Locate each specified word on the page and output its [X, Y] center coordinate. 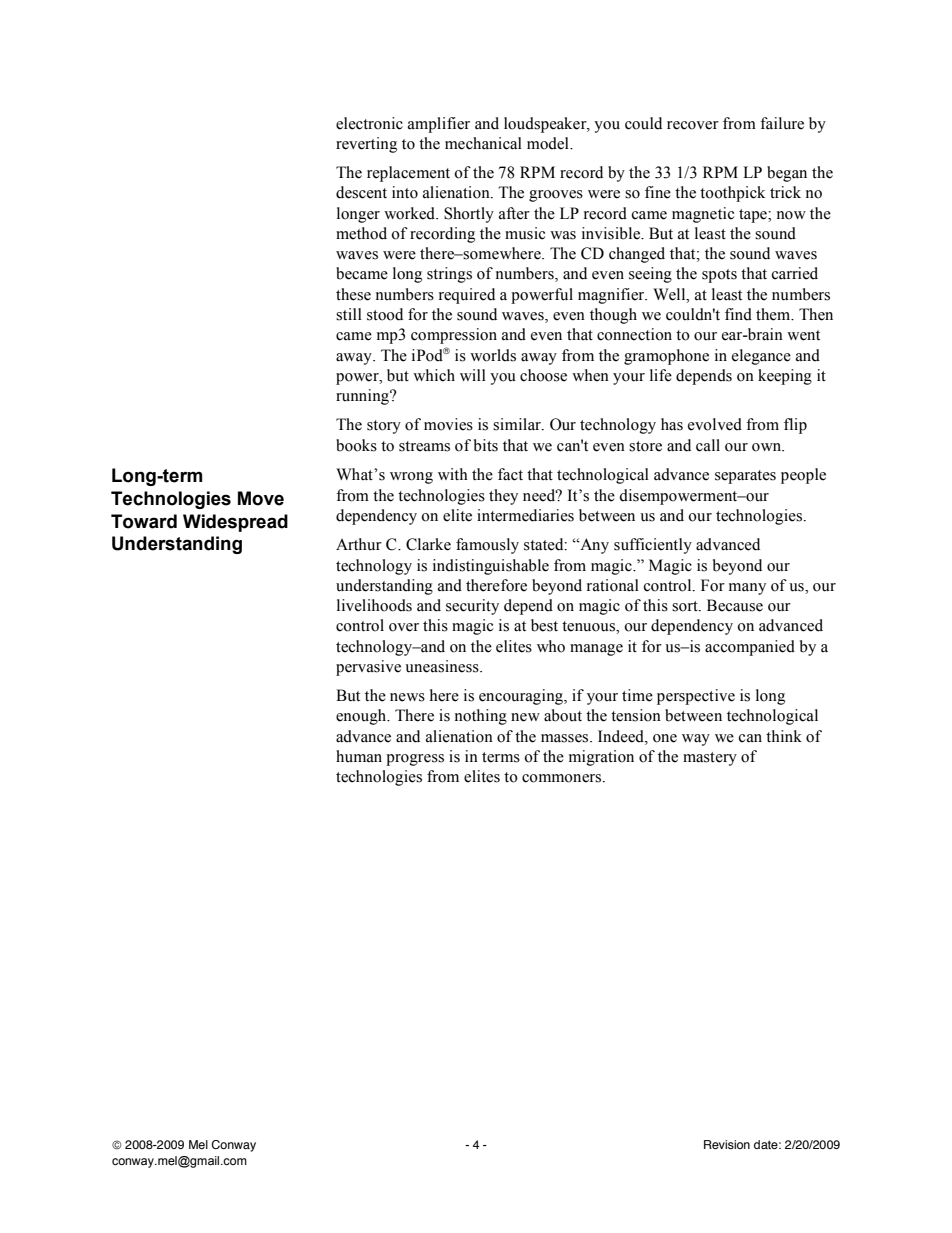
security [472, 607]
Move [261, 498]
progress [415, 760]
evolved [715, 424]
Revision [727, 1144]
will [473, 375]
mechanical [483, 143]
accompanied [750, 648]
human [359, 756]
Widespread [235, 523]
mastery [710, 759]
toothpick [732, 194]
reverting [366, 145]
